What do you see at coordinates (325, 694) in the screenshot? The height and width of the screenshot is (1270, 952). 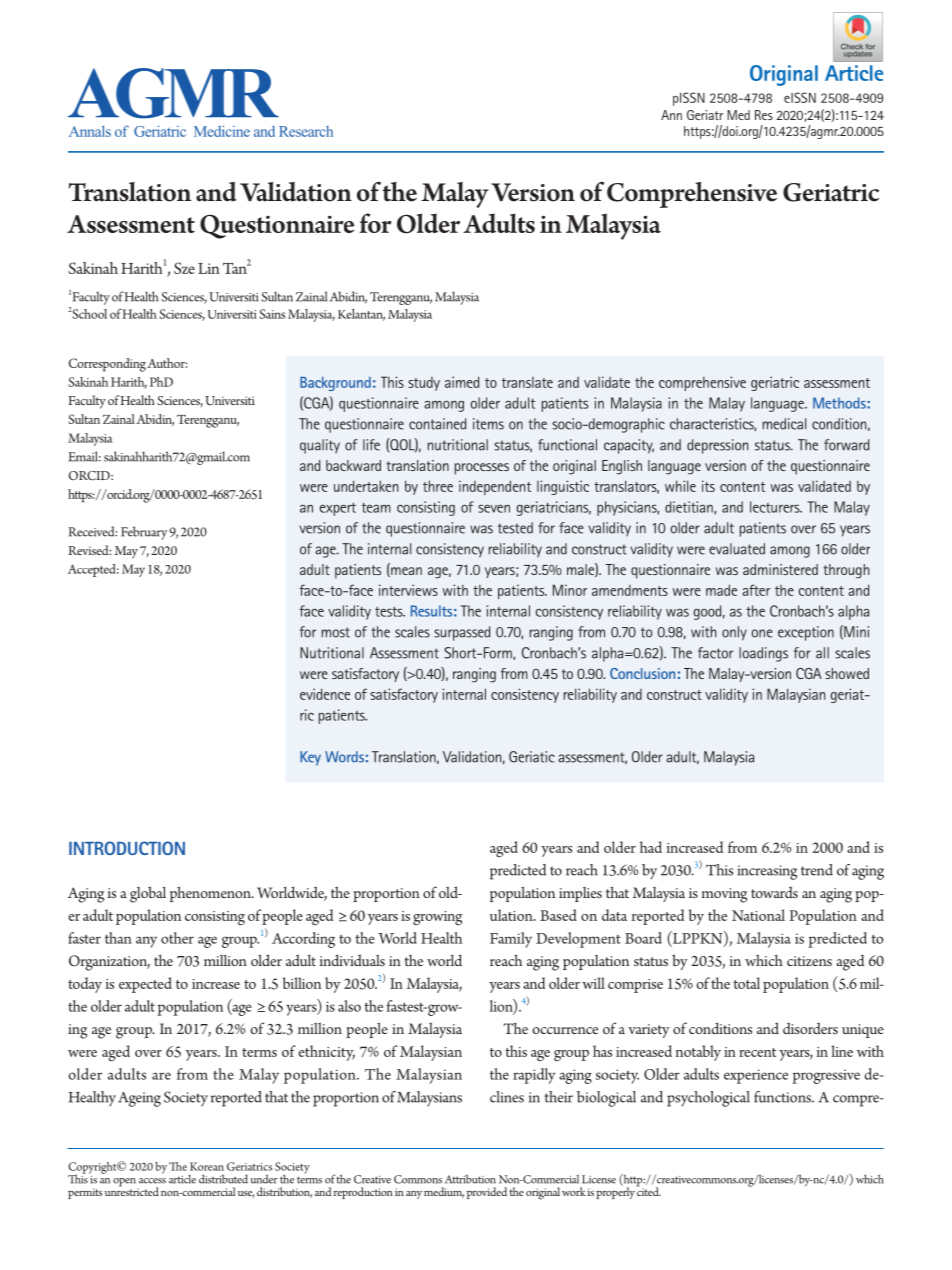 I see `evidence` at bounding box center [325, 694].
